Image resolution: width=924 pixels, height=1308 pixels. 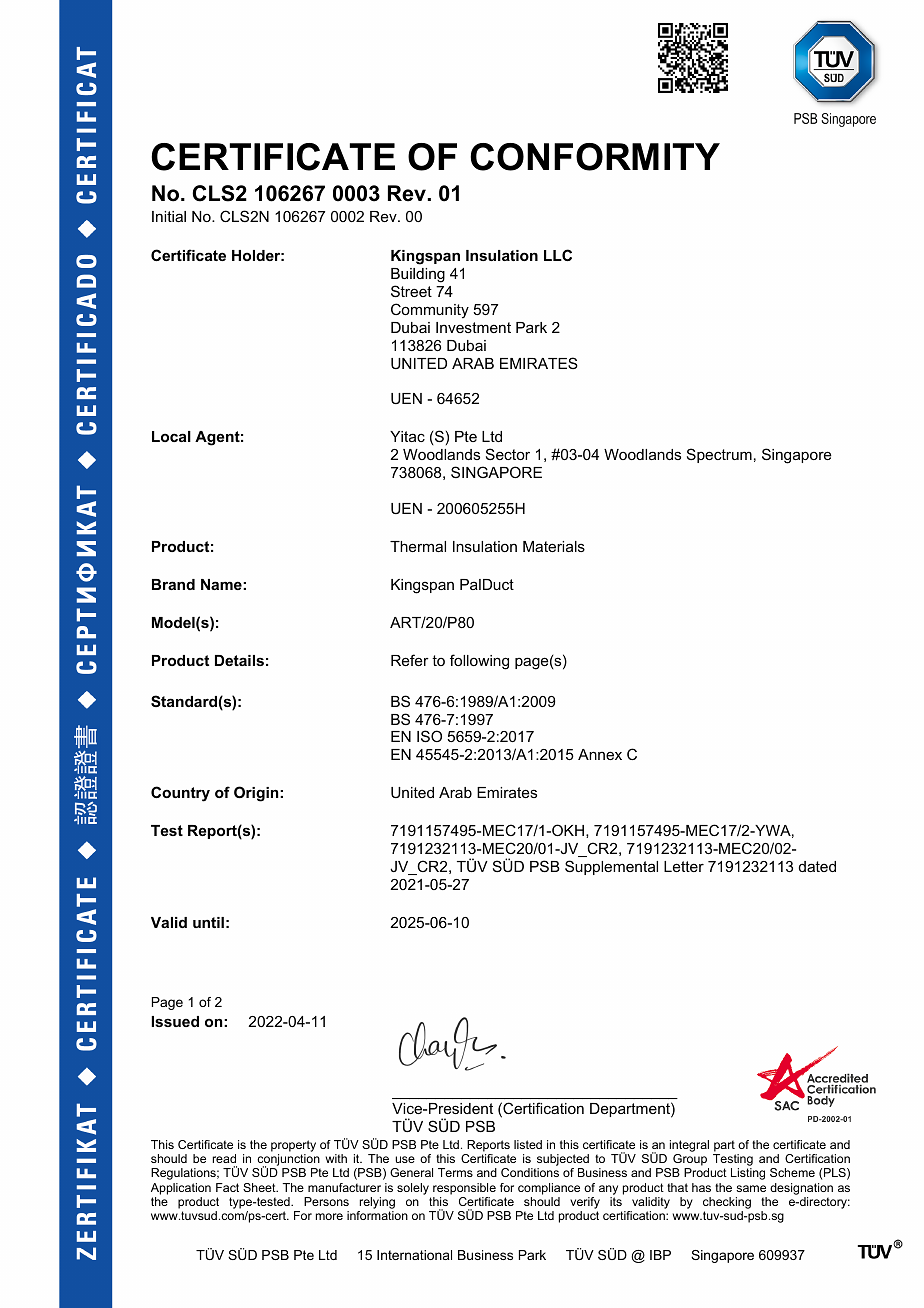 What do you see at coordinates (169, 216) in the screenshot?
I see `Initial` at bounding box center [169, 216].
